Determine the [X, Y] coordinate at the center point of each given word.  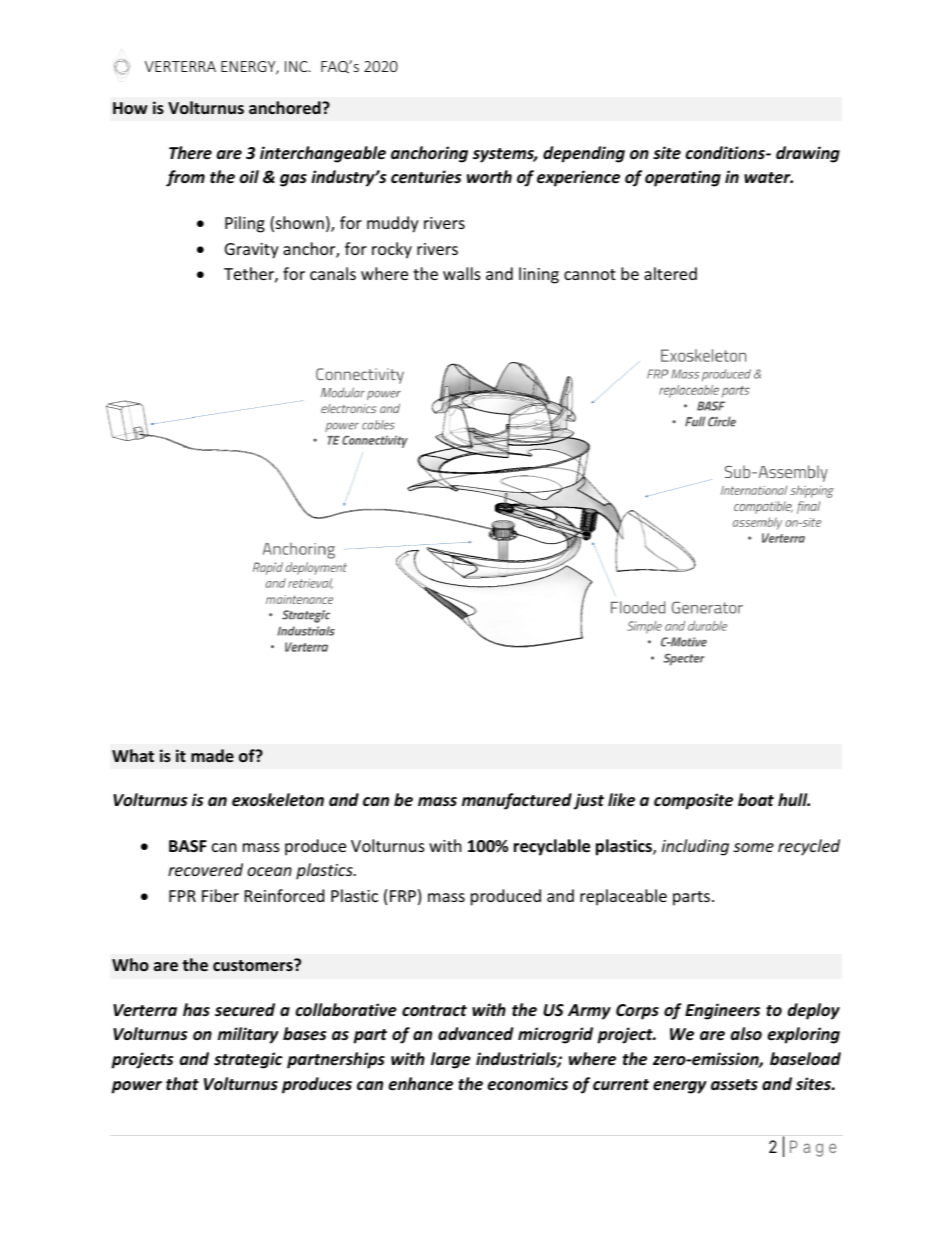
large [451, 1060]
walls [462, 273]
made [212, 755]
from [185, 178]
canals [333, 273]
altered [670, 273]
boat [756, 800]
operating [683, 178]
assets [734, 1085]
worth [489, 176]
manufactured [517, 801]
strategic [248, 1060]
